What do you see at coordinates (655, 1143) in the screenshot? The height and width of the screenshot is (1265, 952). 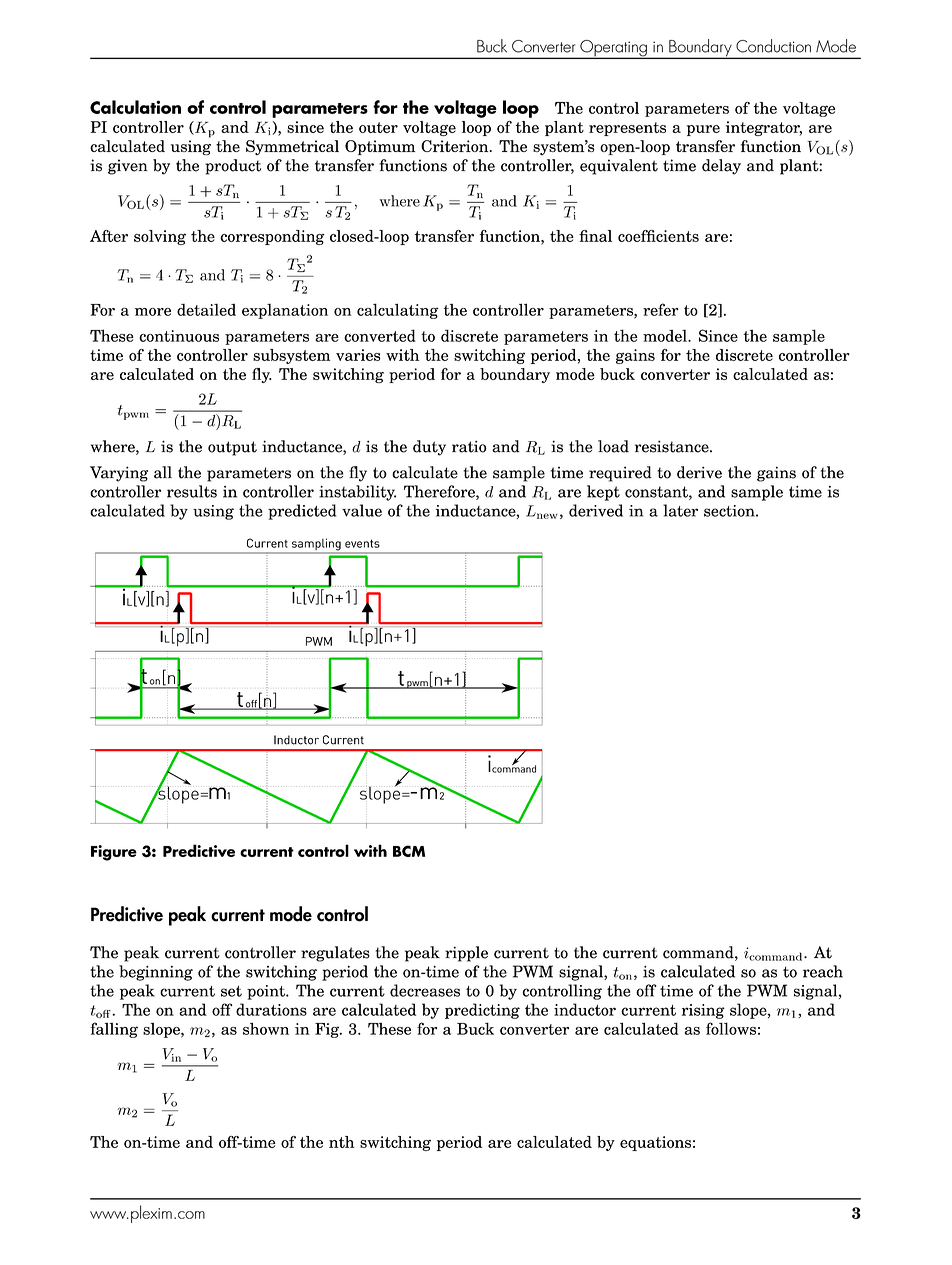 I see `equations` at bounding box center [655, 1143].
